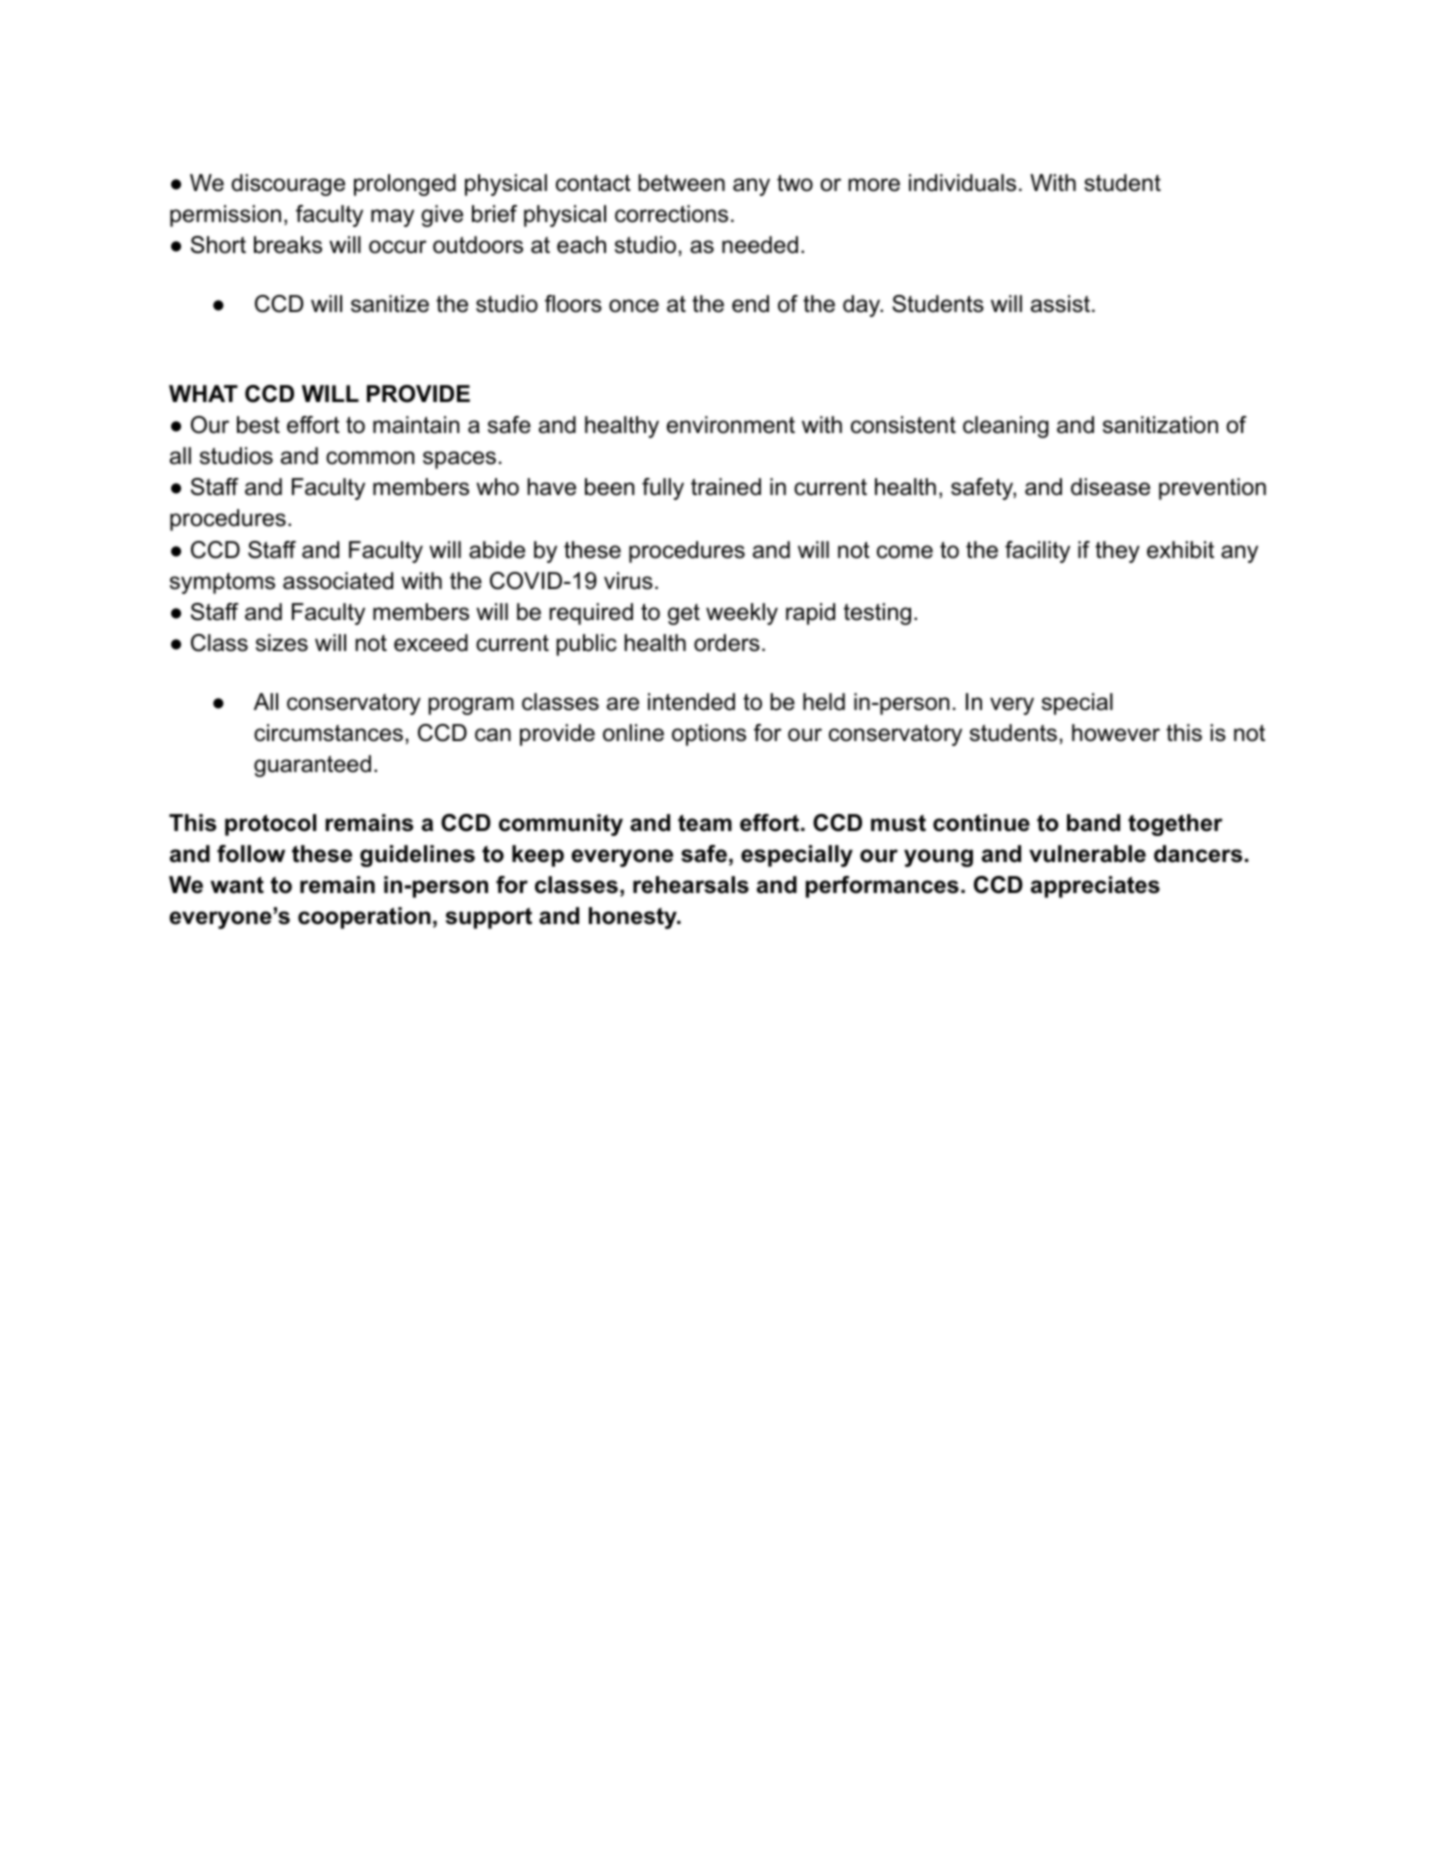  I want to click on disease, so click(1110, 487).
